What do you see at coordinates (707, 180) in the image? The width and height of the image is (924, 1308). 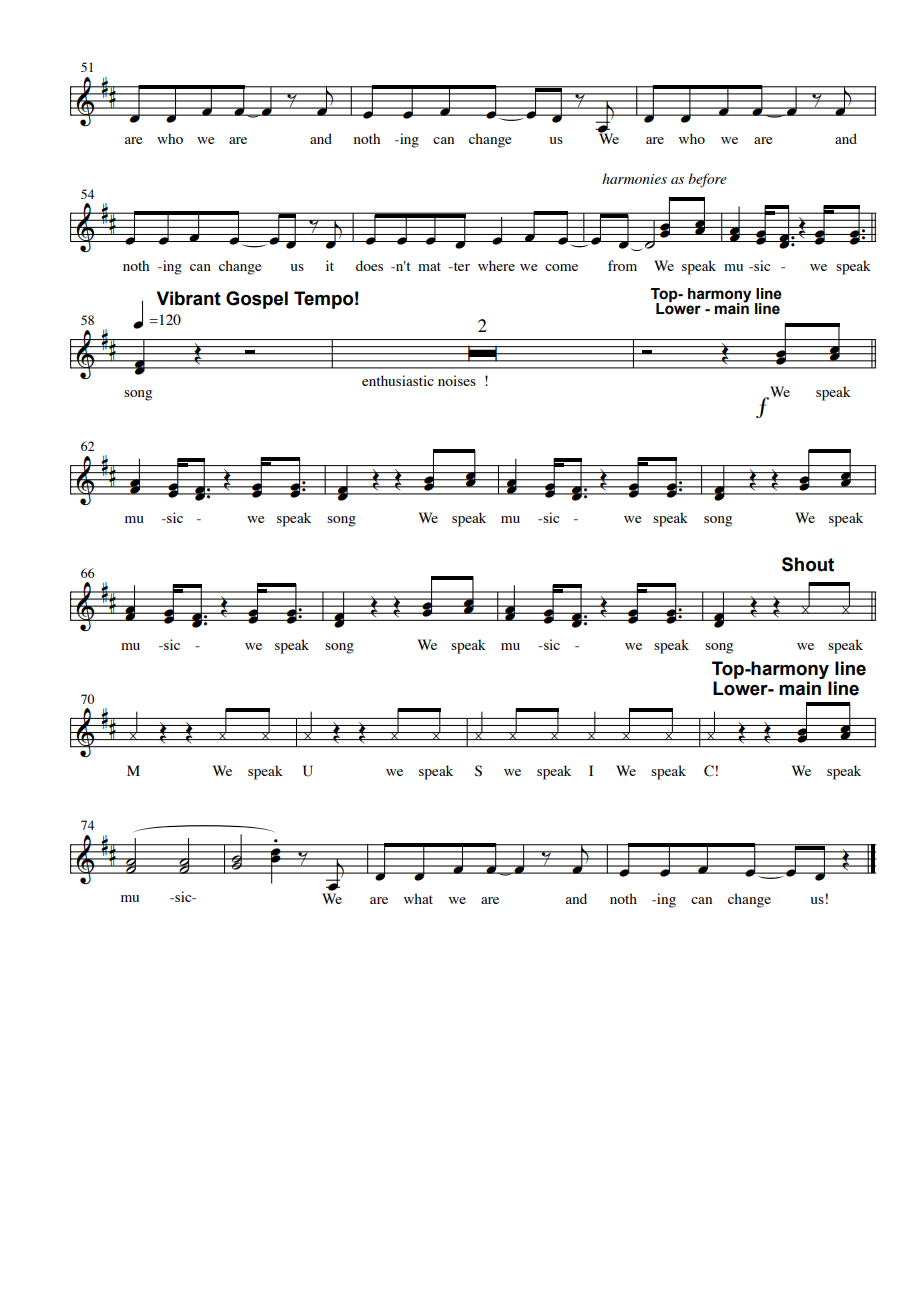 I see `before` at bounding box center [707, 180].
